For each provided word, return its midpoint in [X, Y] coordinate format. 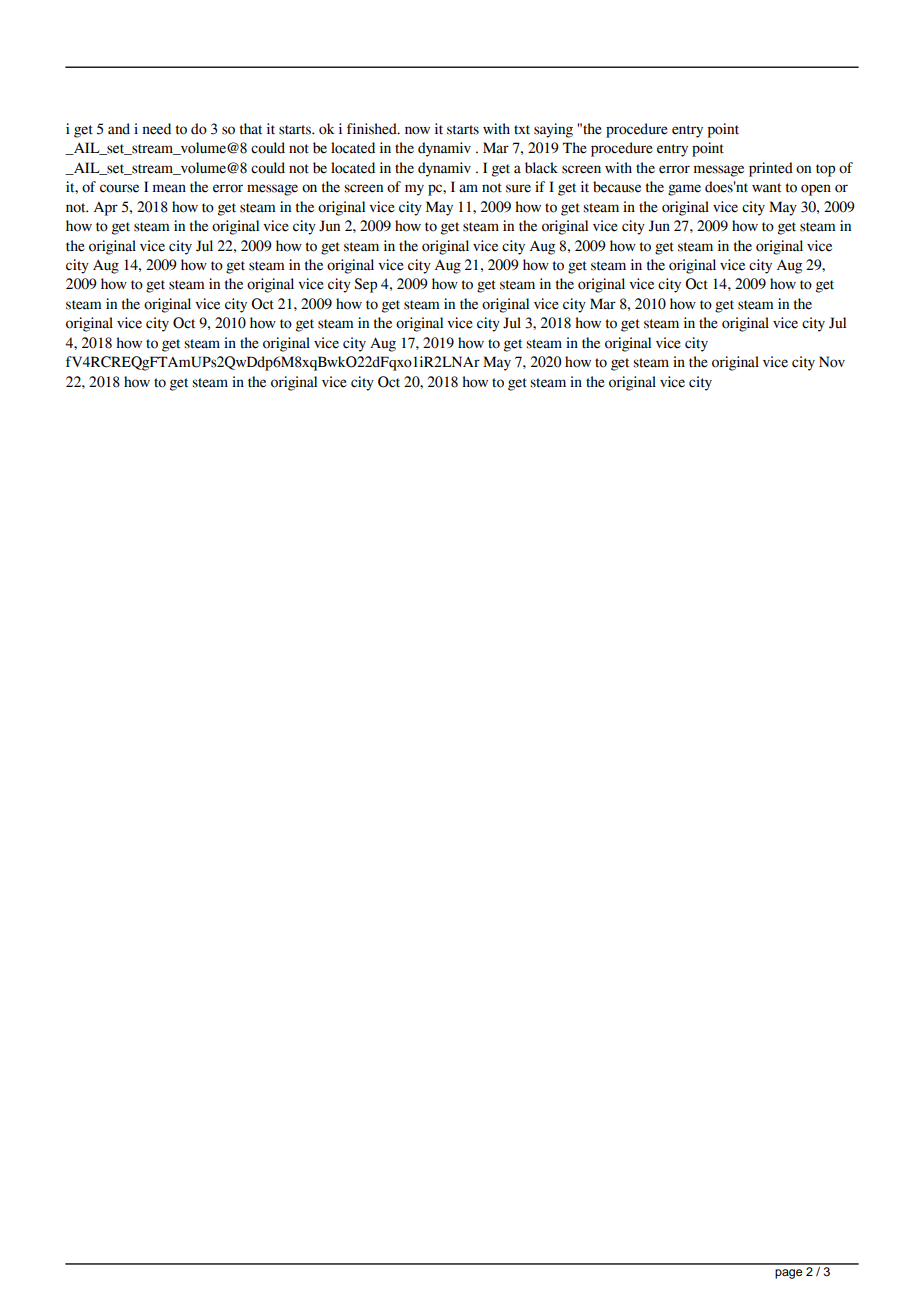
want [766, 188]
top [825, 170]
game [684, 190]
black [541, 168]
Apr [106, 209]
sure [518, 188]
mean [169, 188]
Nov [832, 362]
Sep [365, 285]
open [816, 190]
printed [771, 169]
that [251, 129]
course [119, 188]
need [156, 129]
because [617, 187]
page [788, 1274]
